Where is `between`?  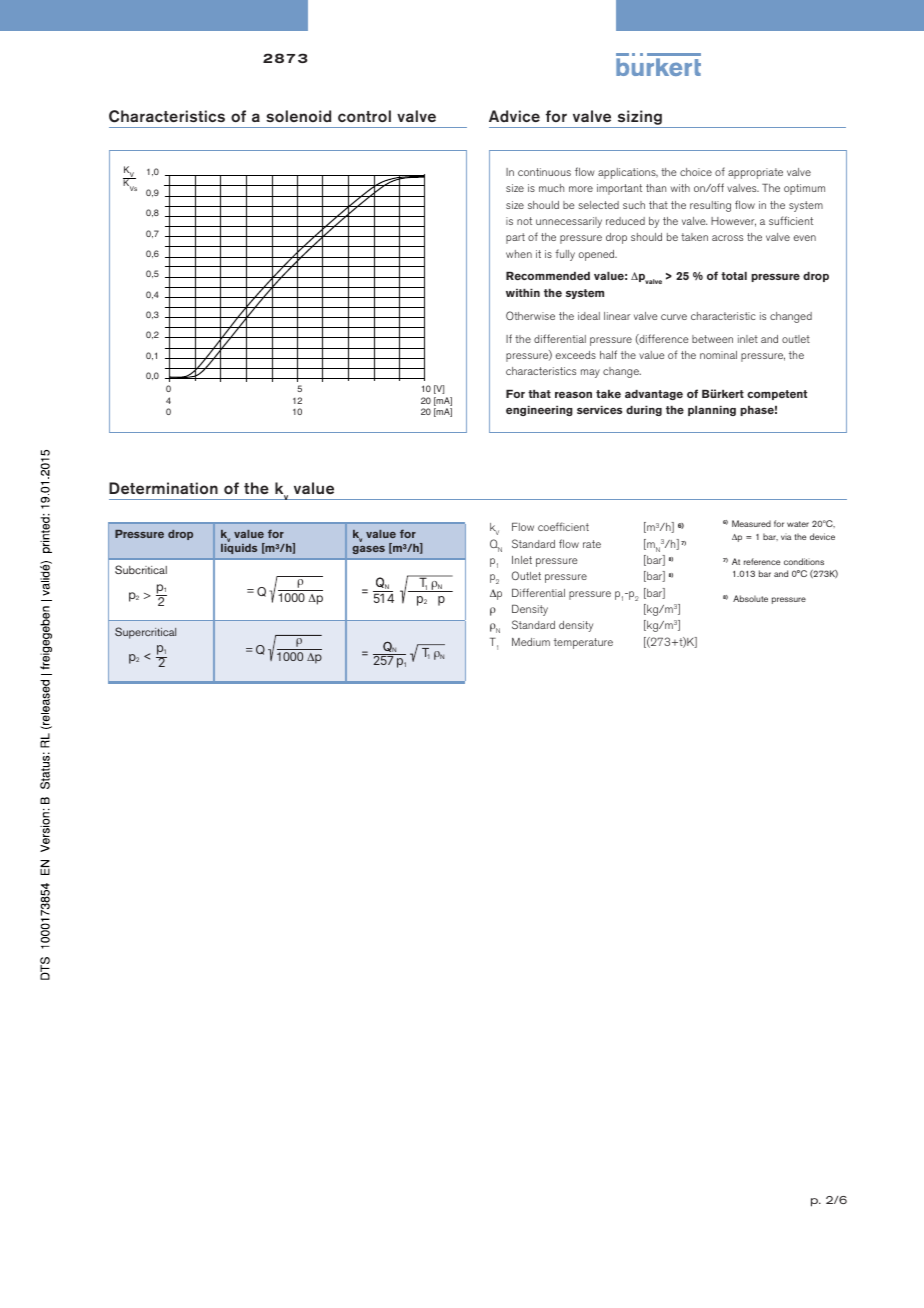 between is located at coordinates (712, 339).
